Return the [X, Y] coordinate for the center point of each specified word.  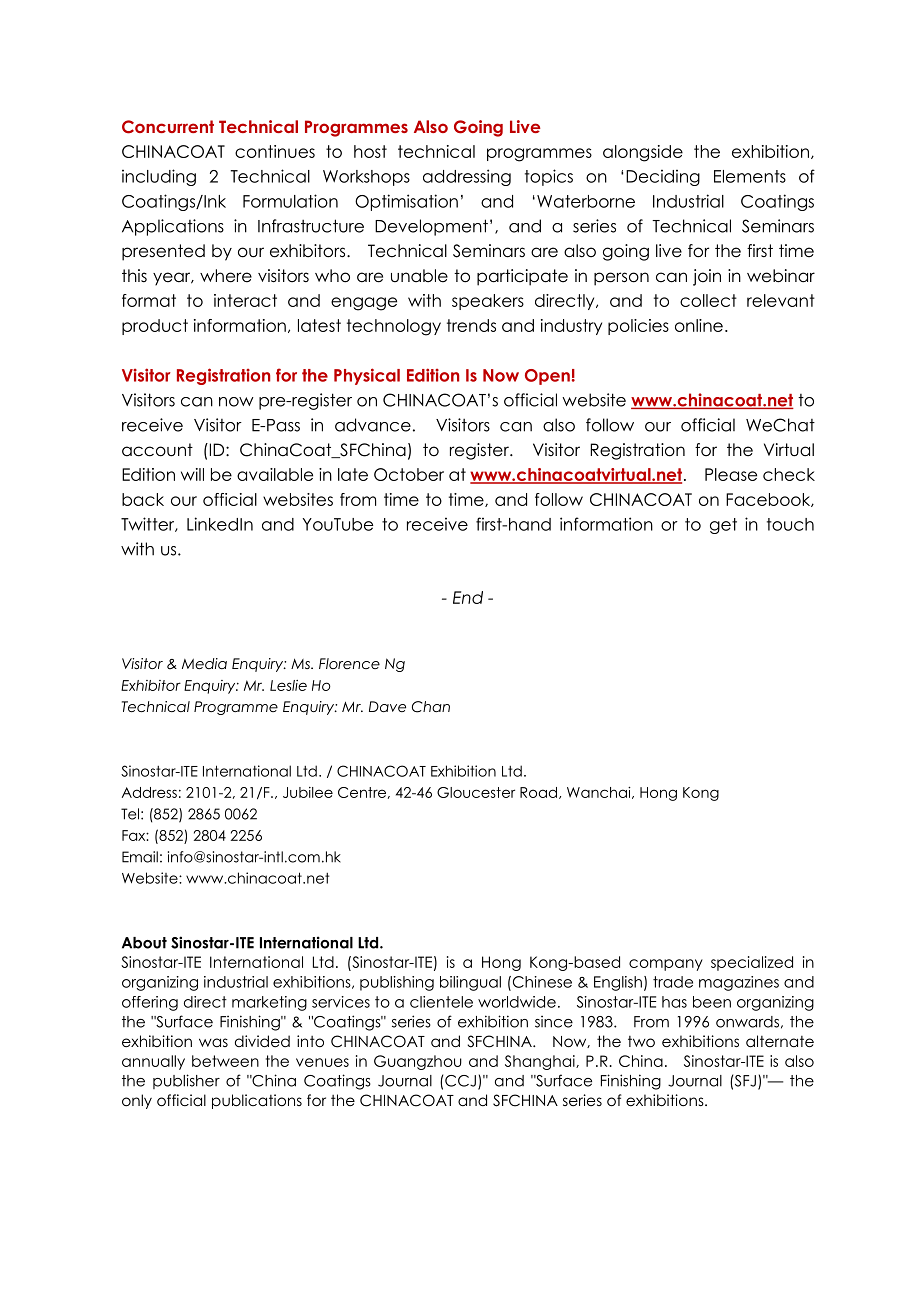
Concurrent [168, 127]
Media [204, 663]
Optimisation [406, 202]
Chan [431, 707]
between [225, 1061]
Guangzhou [418, 1062]
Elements [750, 176]
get [723, 526]
